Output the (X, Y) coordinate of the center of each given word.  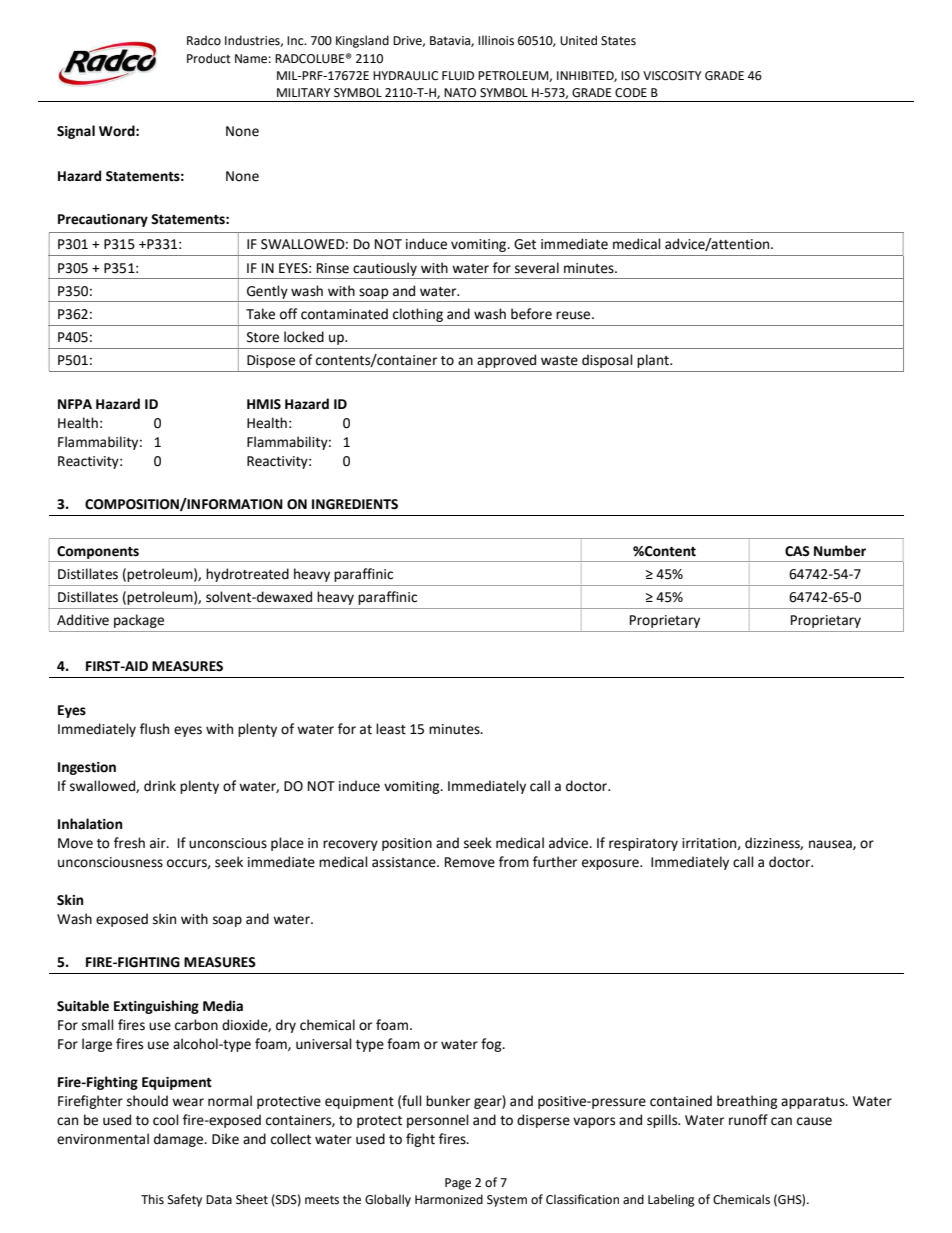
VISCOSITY (672, 76)
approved (506, 361)
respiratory (643, 844)
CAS (797, 551)
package (139, 621)
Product (209, 58)
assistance (405, 862)
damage (180, 1140)
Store (263, 337)
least (391, 729)
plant (654, 361)
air (159, 843)
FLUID (458, 76)
